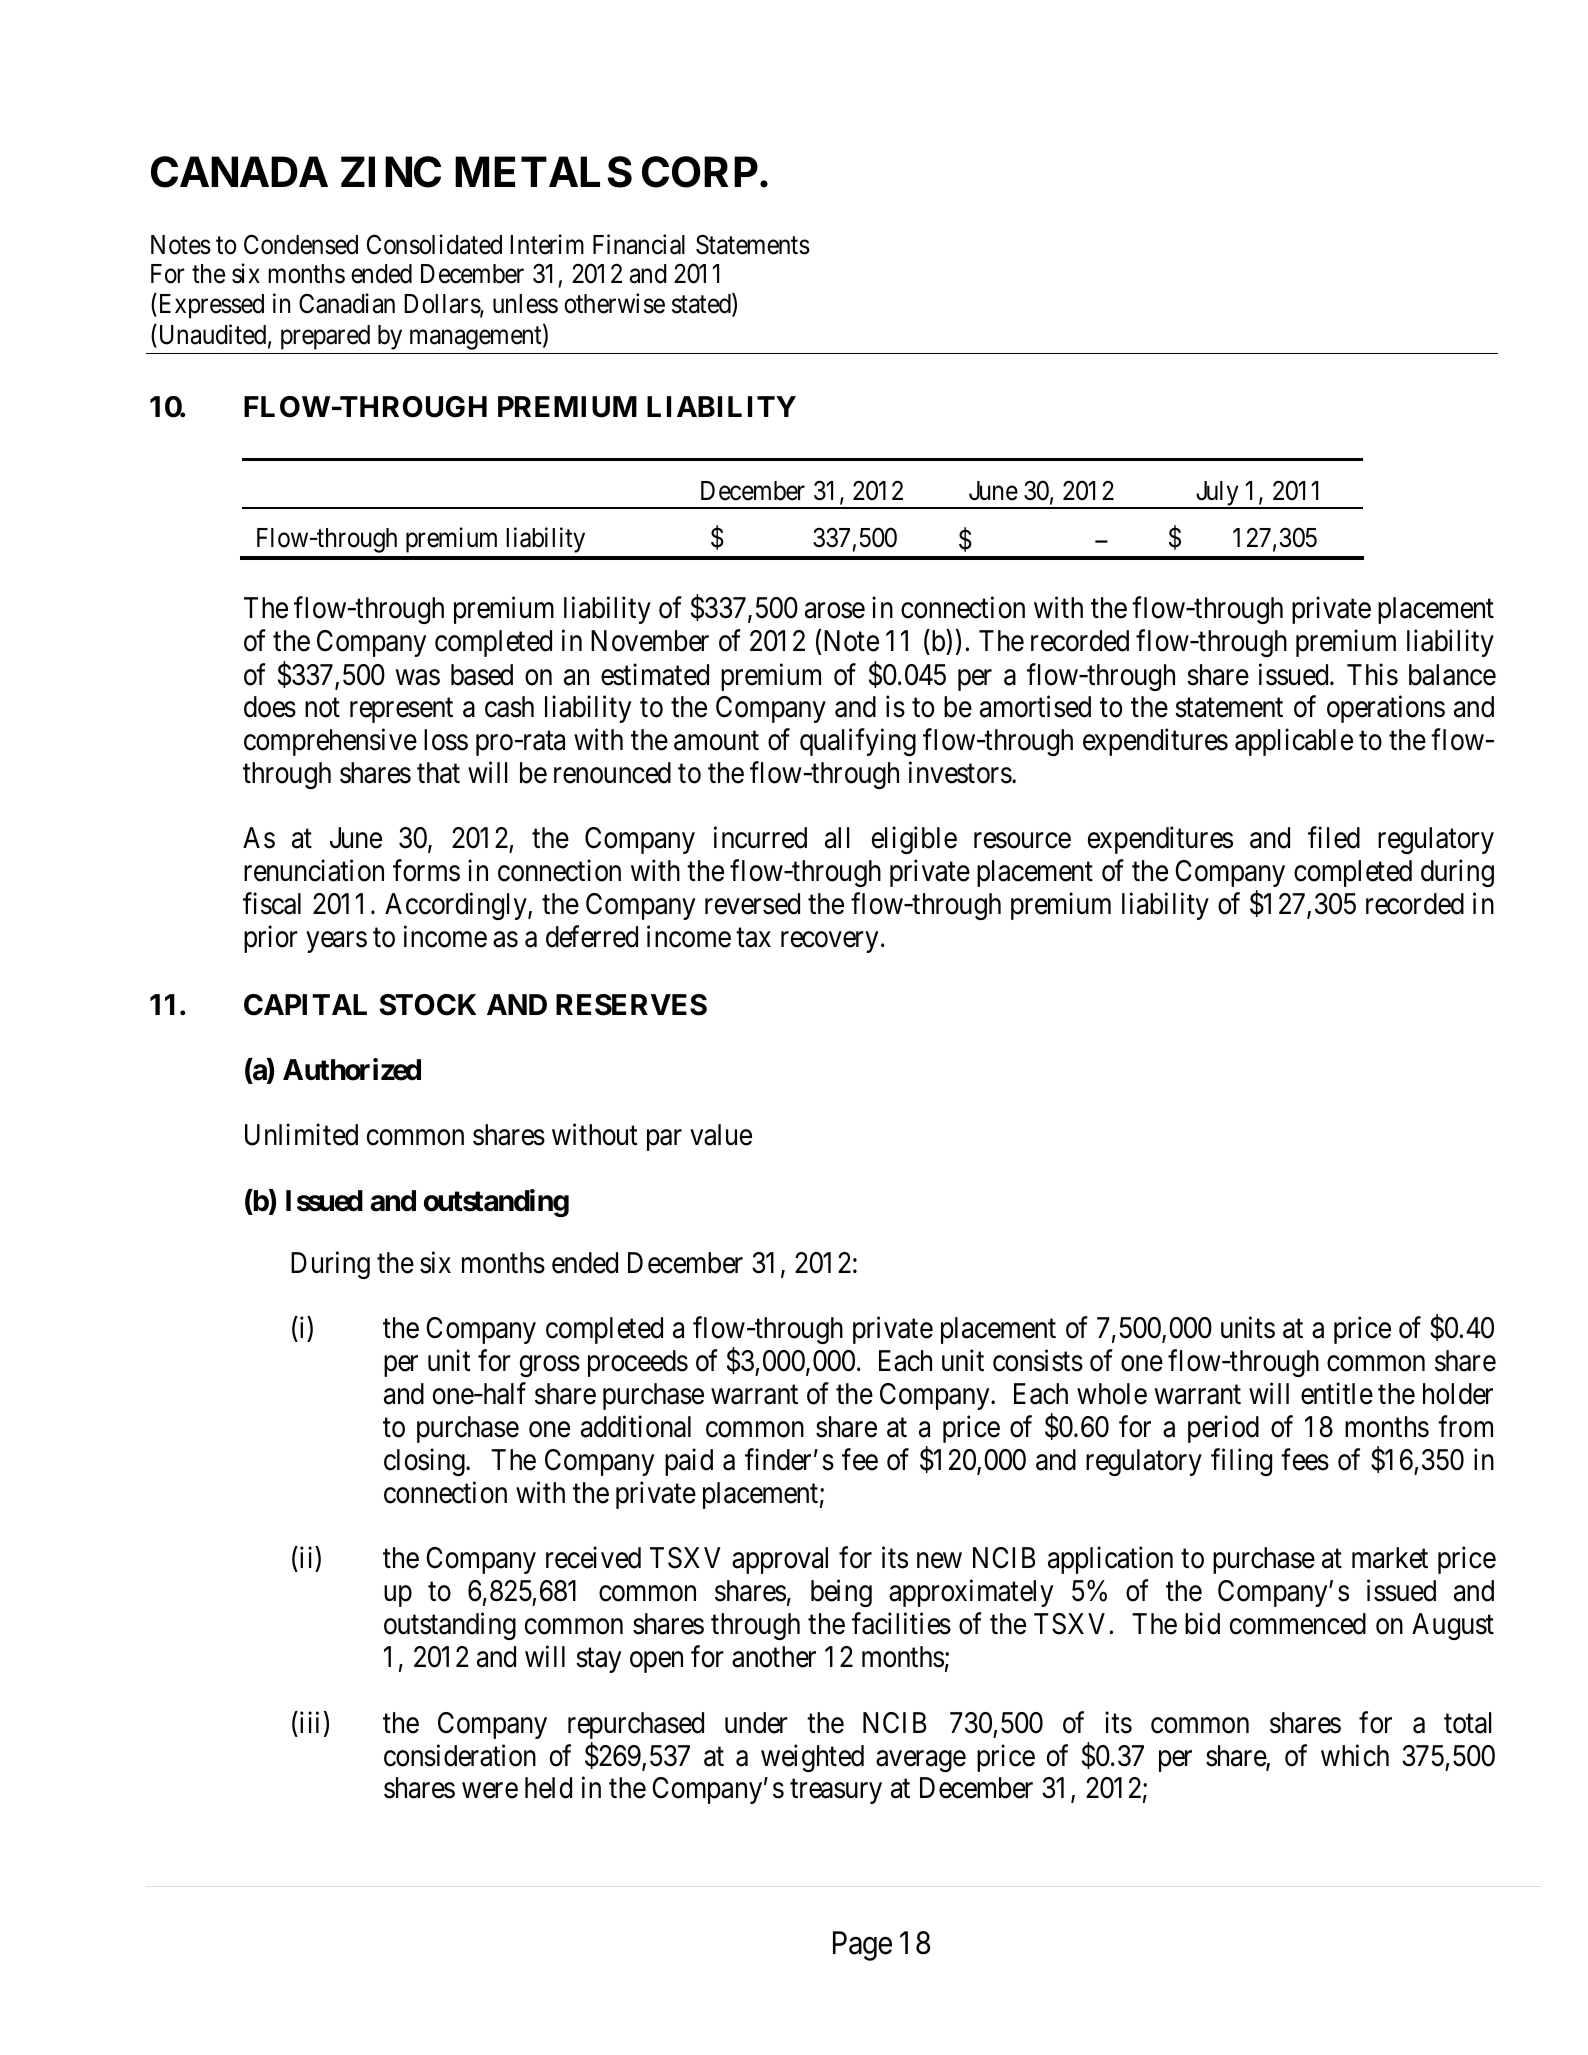 The height and width of the screenshot is (2055, 1588). I want to click on comprehensive, so click(330, 742).
